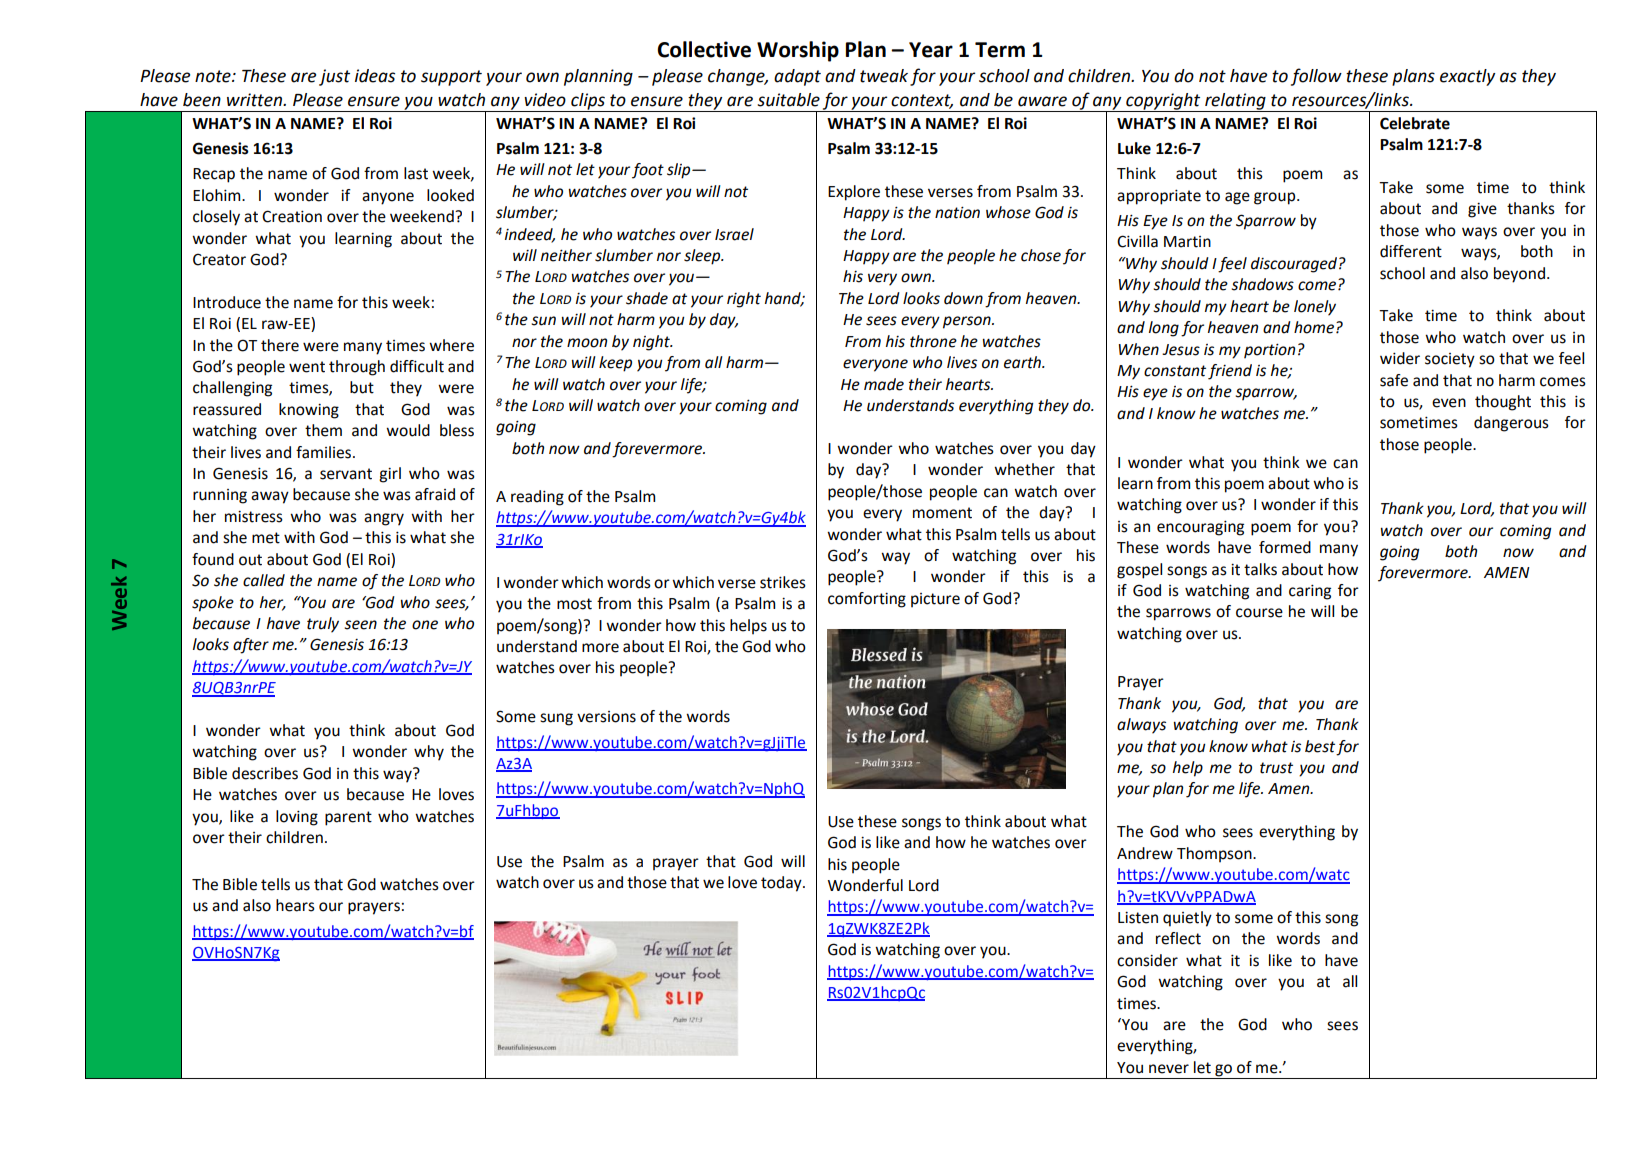 The width and height of the screenshot is (1640, 1160). Describe the element at coordinates (884, 76) in the screenshot. I see `tweak` at that location.
